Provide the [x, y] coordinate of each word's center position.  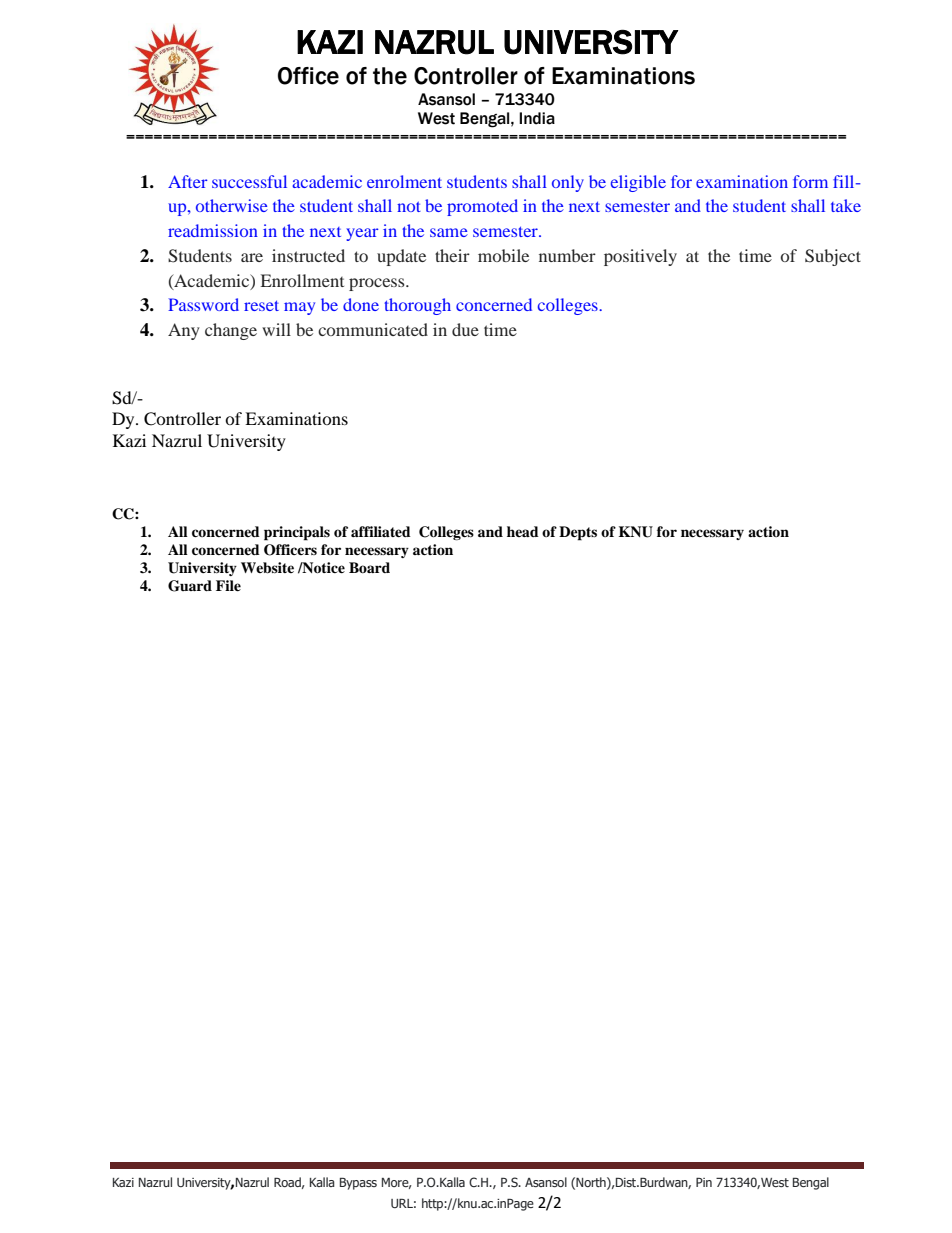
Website [267, 568]
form [810, 181]
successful [249, 181]
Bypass [358, 1184]
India [537, 118]
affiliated [381, 531]
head [523, 531]
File [228, 585]
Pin [704, 1182]
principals [297, 533]
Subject [833, 257]
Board [369, 567]
